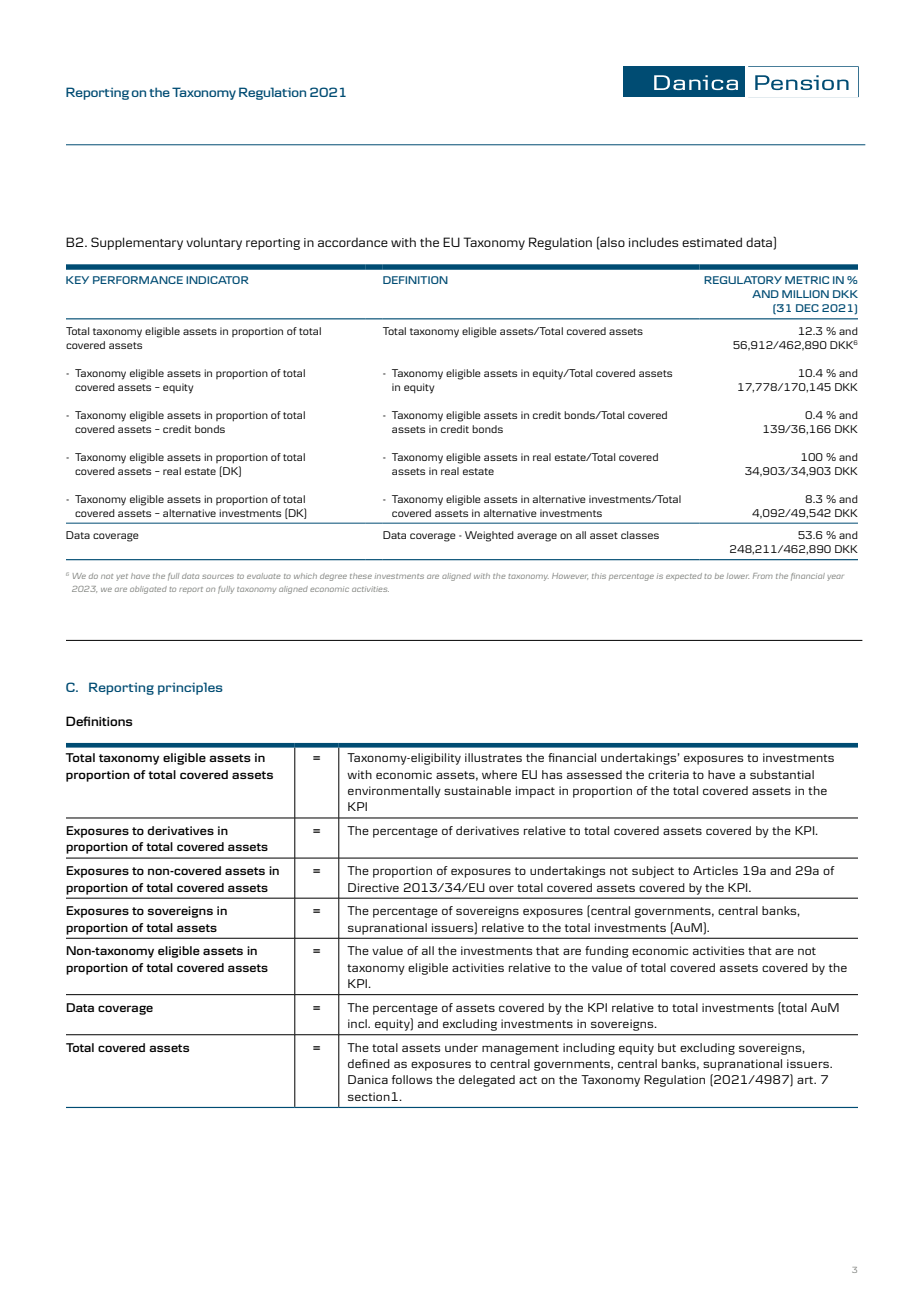 The height and width of the document is (1308, 924). What do you see at coordinates (353, 242) in the document?
I see `accordance` at bounding box center [353, 242].
